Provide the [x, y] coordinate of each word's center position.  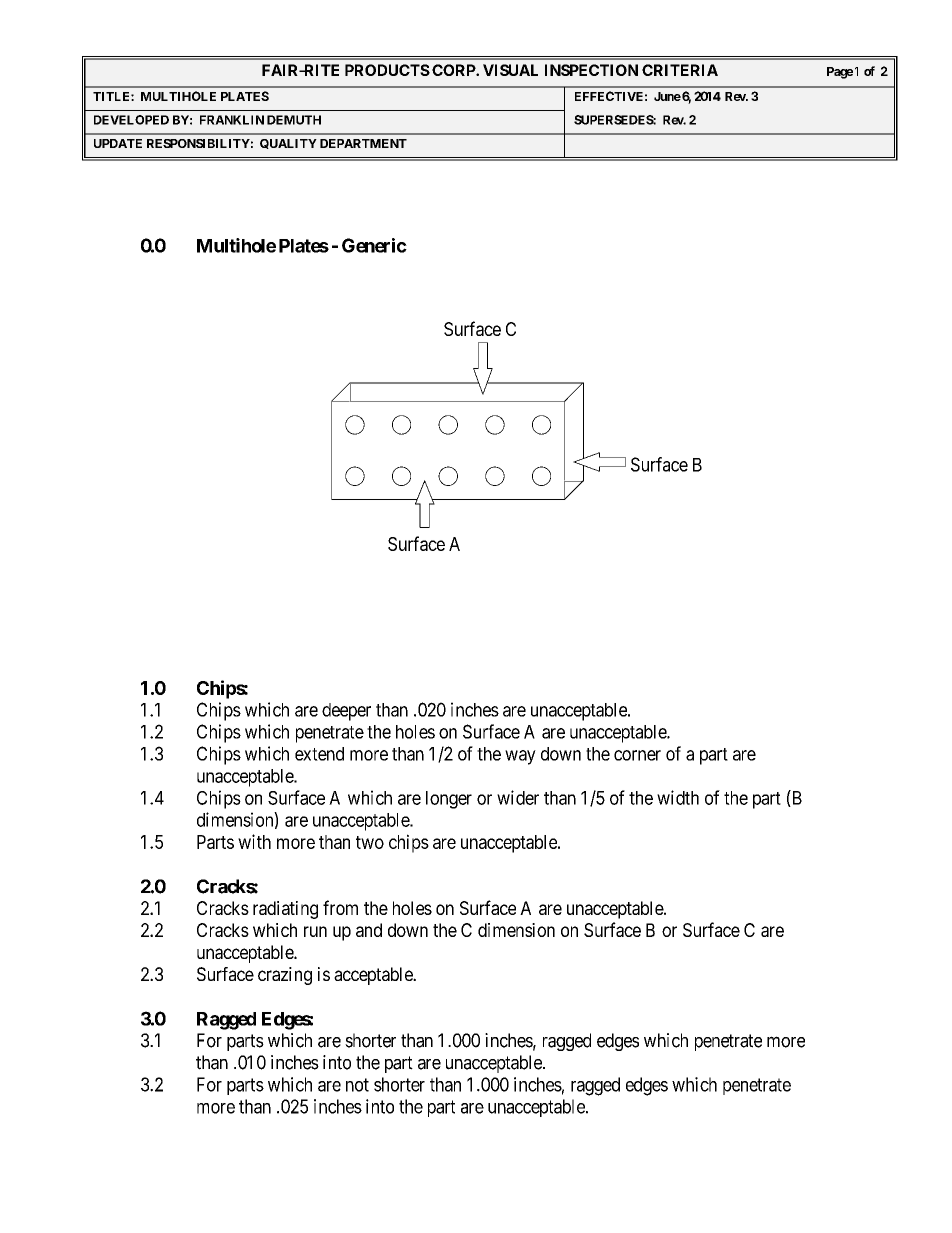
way [520, 757]
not [357, 1085]
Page [840, 73]
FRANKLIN [232, 120]
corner [637, 755]
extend [319, 754]
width [678, 797]
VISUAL [510, 70]
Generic [374, 245]
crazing [285, 976]
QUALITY [288, 144]
